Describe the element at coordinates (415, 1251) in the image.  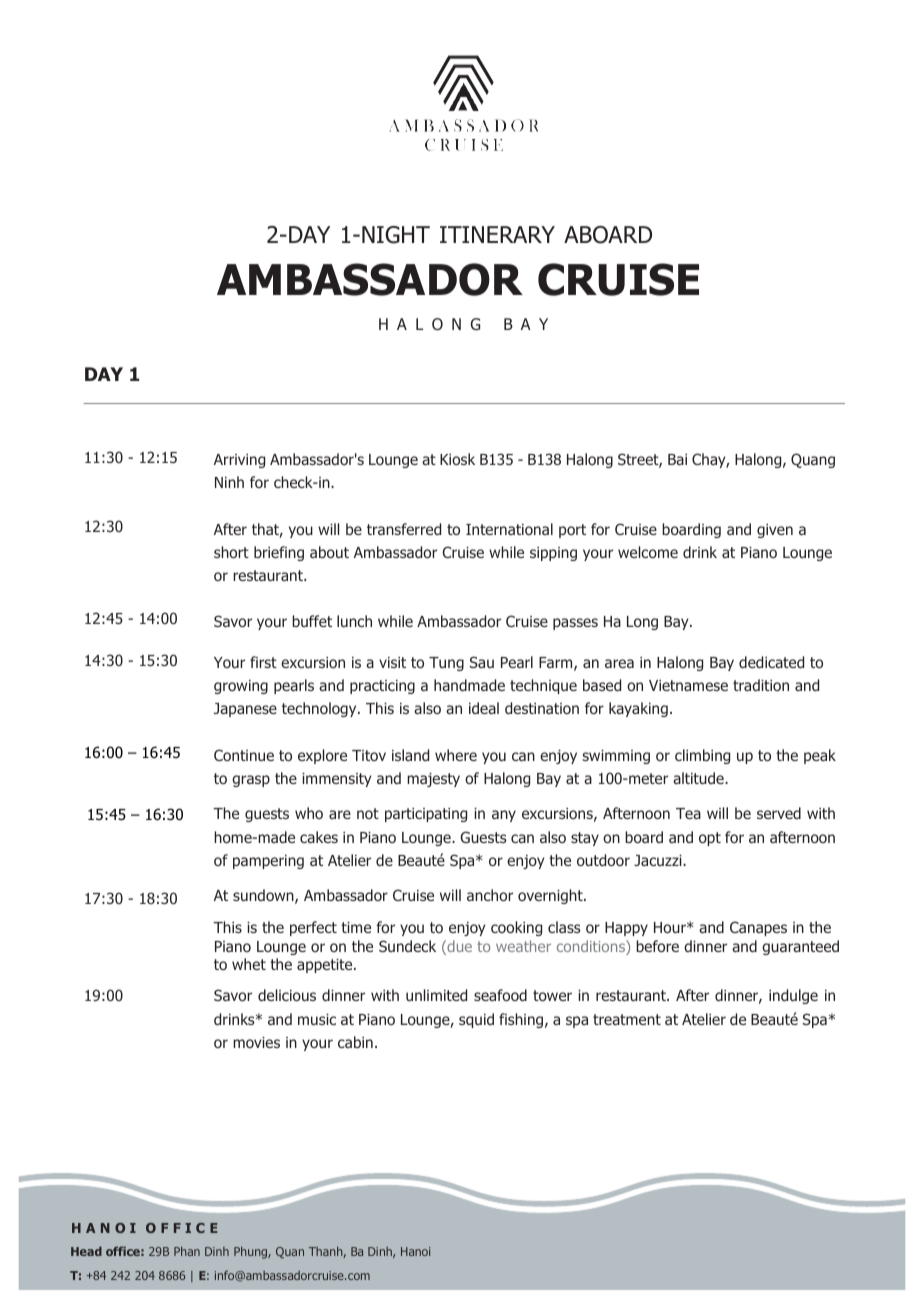
I see `Hanoi` at that location.
